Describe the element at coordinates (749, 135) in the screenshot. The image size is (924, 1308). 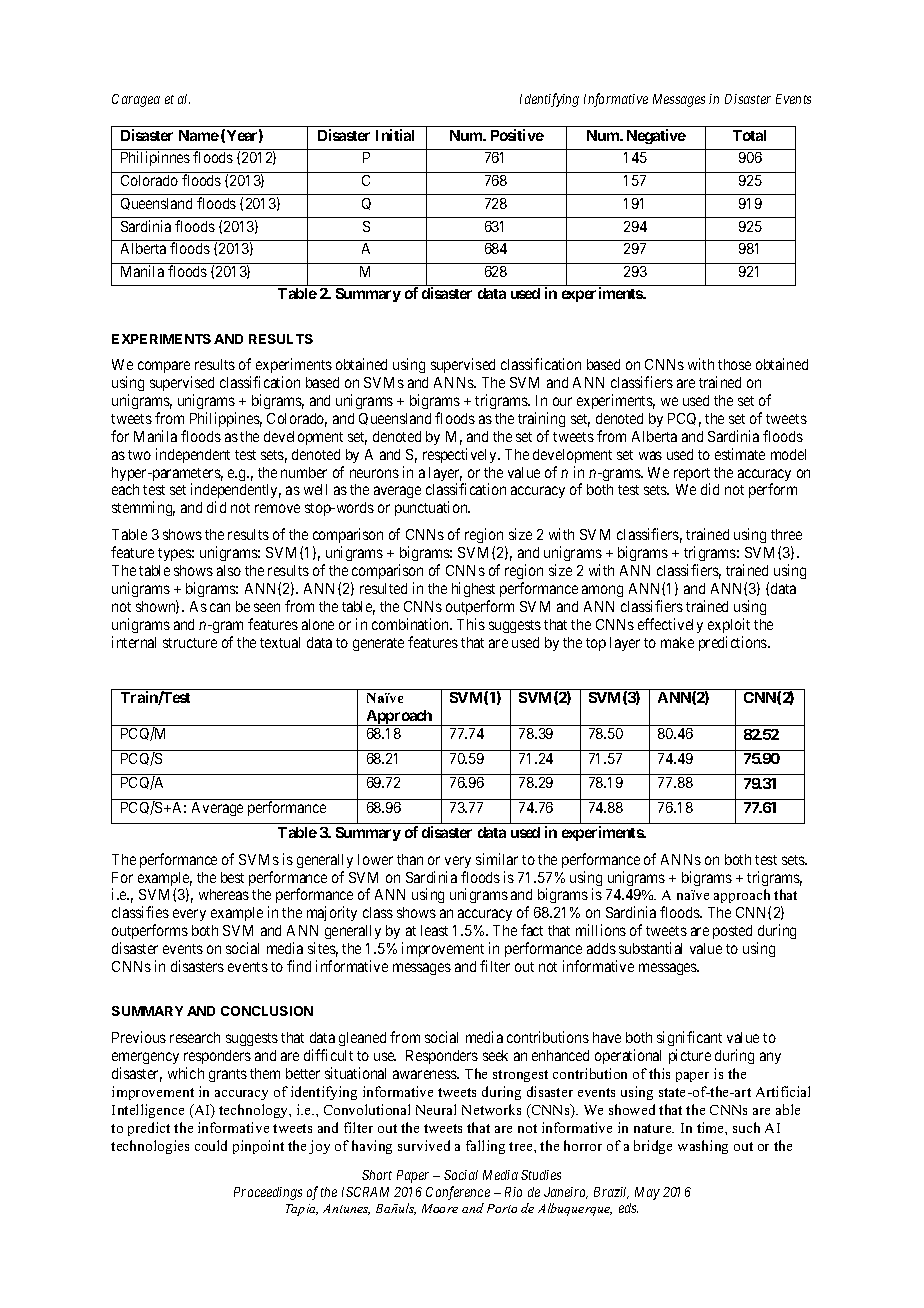
I see `Total` at that location.
